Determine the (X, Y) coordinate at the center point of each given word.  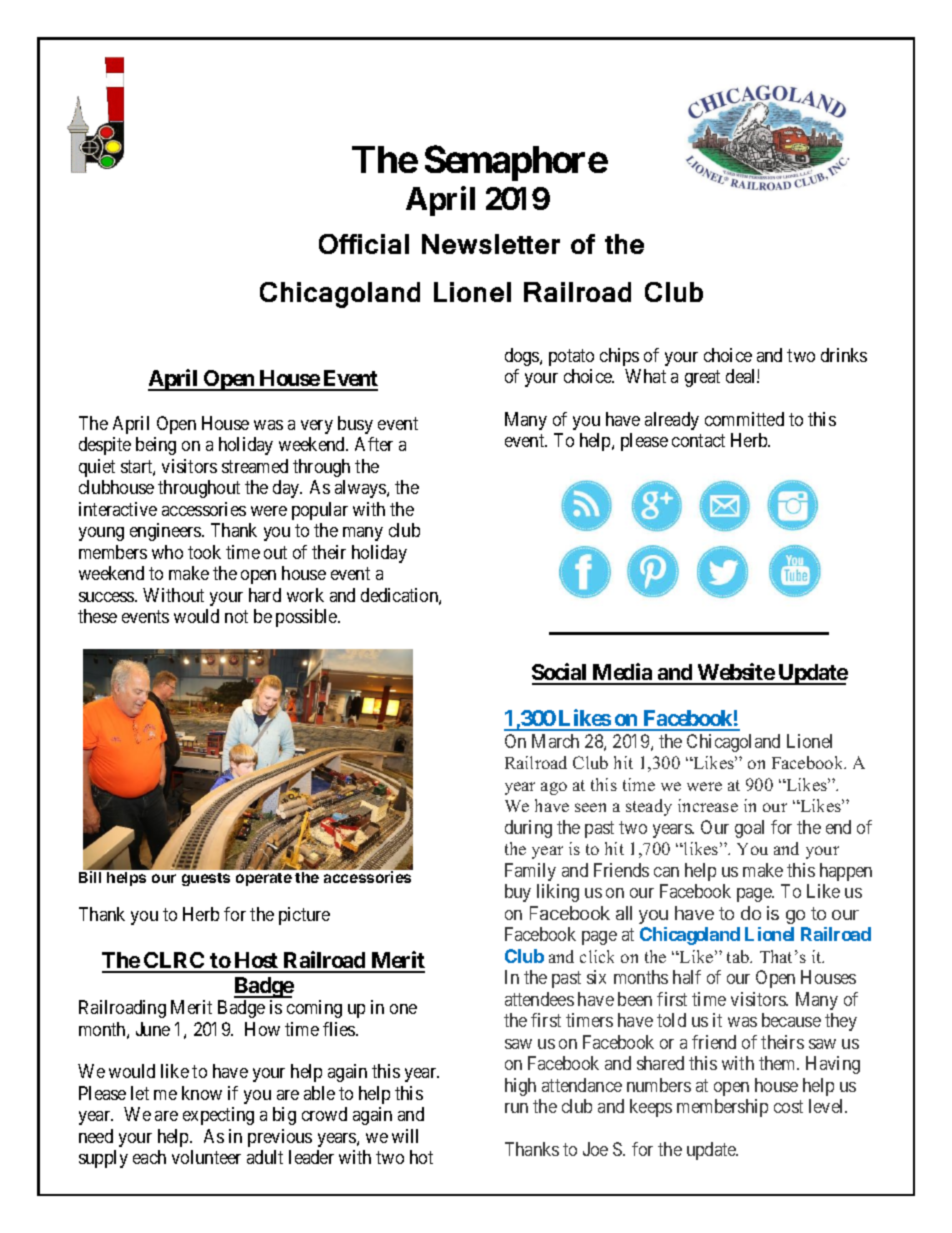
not (236, 616)
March (555, 741)
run (516, 1108)
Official (364, 244)
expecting (218, 1116)
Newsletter (491, 244)
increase (708, 805)
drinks (844, 355)
